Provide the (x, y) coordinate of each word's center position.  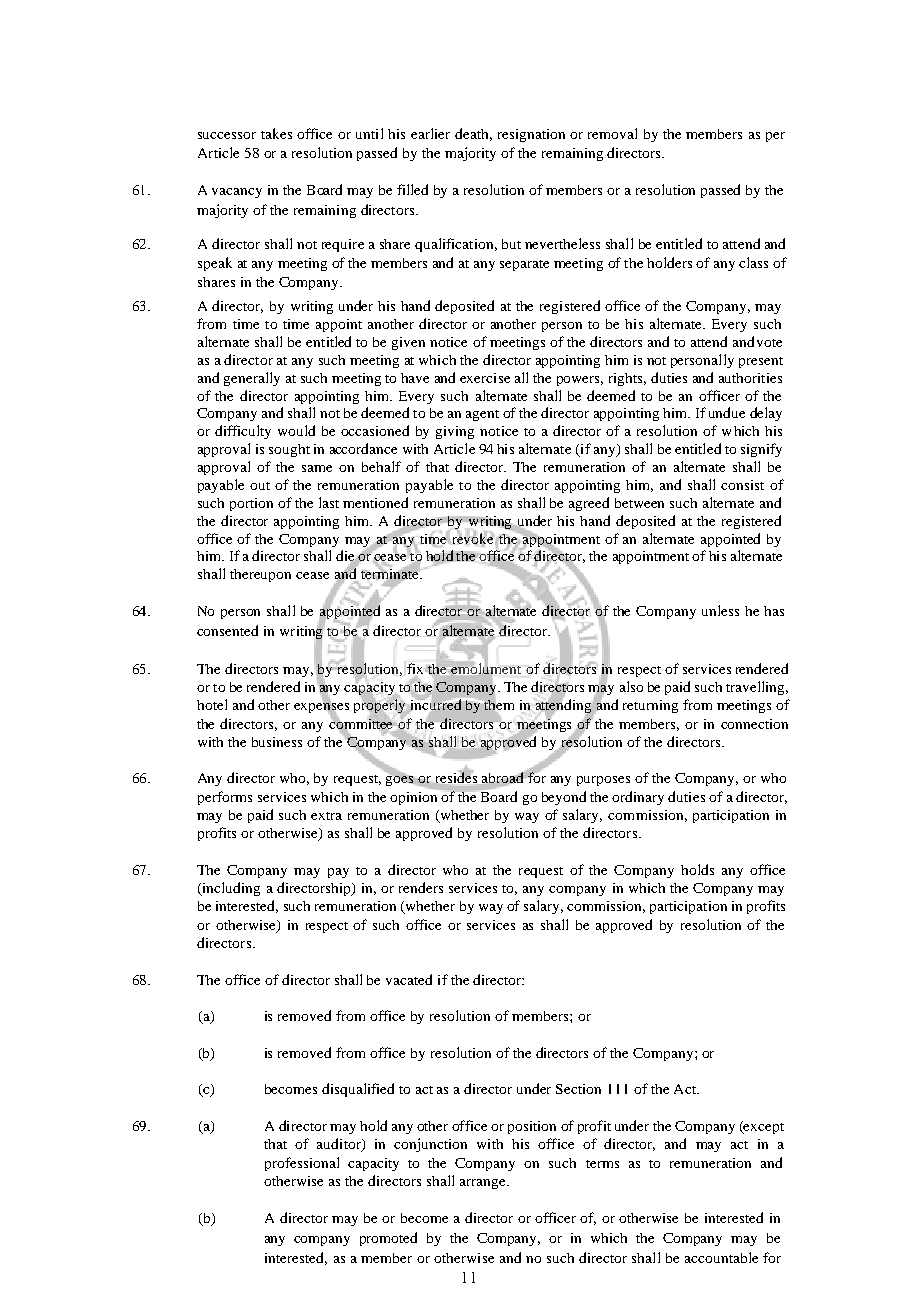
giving (455, 432)
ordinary (638, 798)
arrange (484, 1184)
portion (251, 504)
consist (742, 485)
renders (421, 887)
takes (276, 133)
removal (612, 133)
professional (302, 1164)
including (230, 889)
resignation (531, 135)
